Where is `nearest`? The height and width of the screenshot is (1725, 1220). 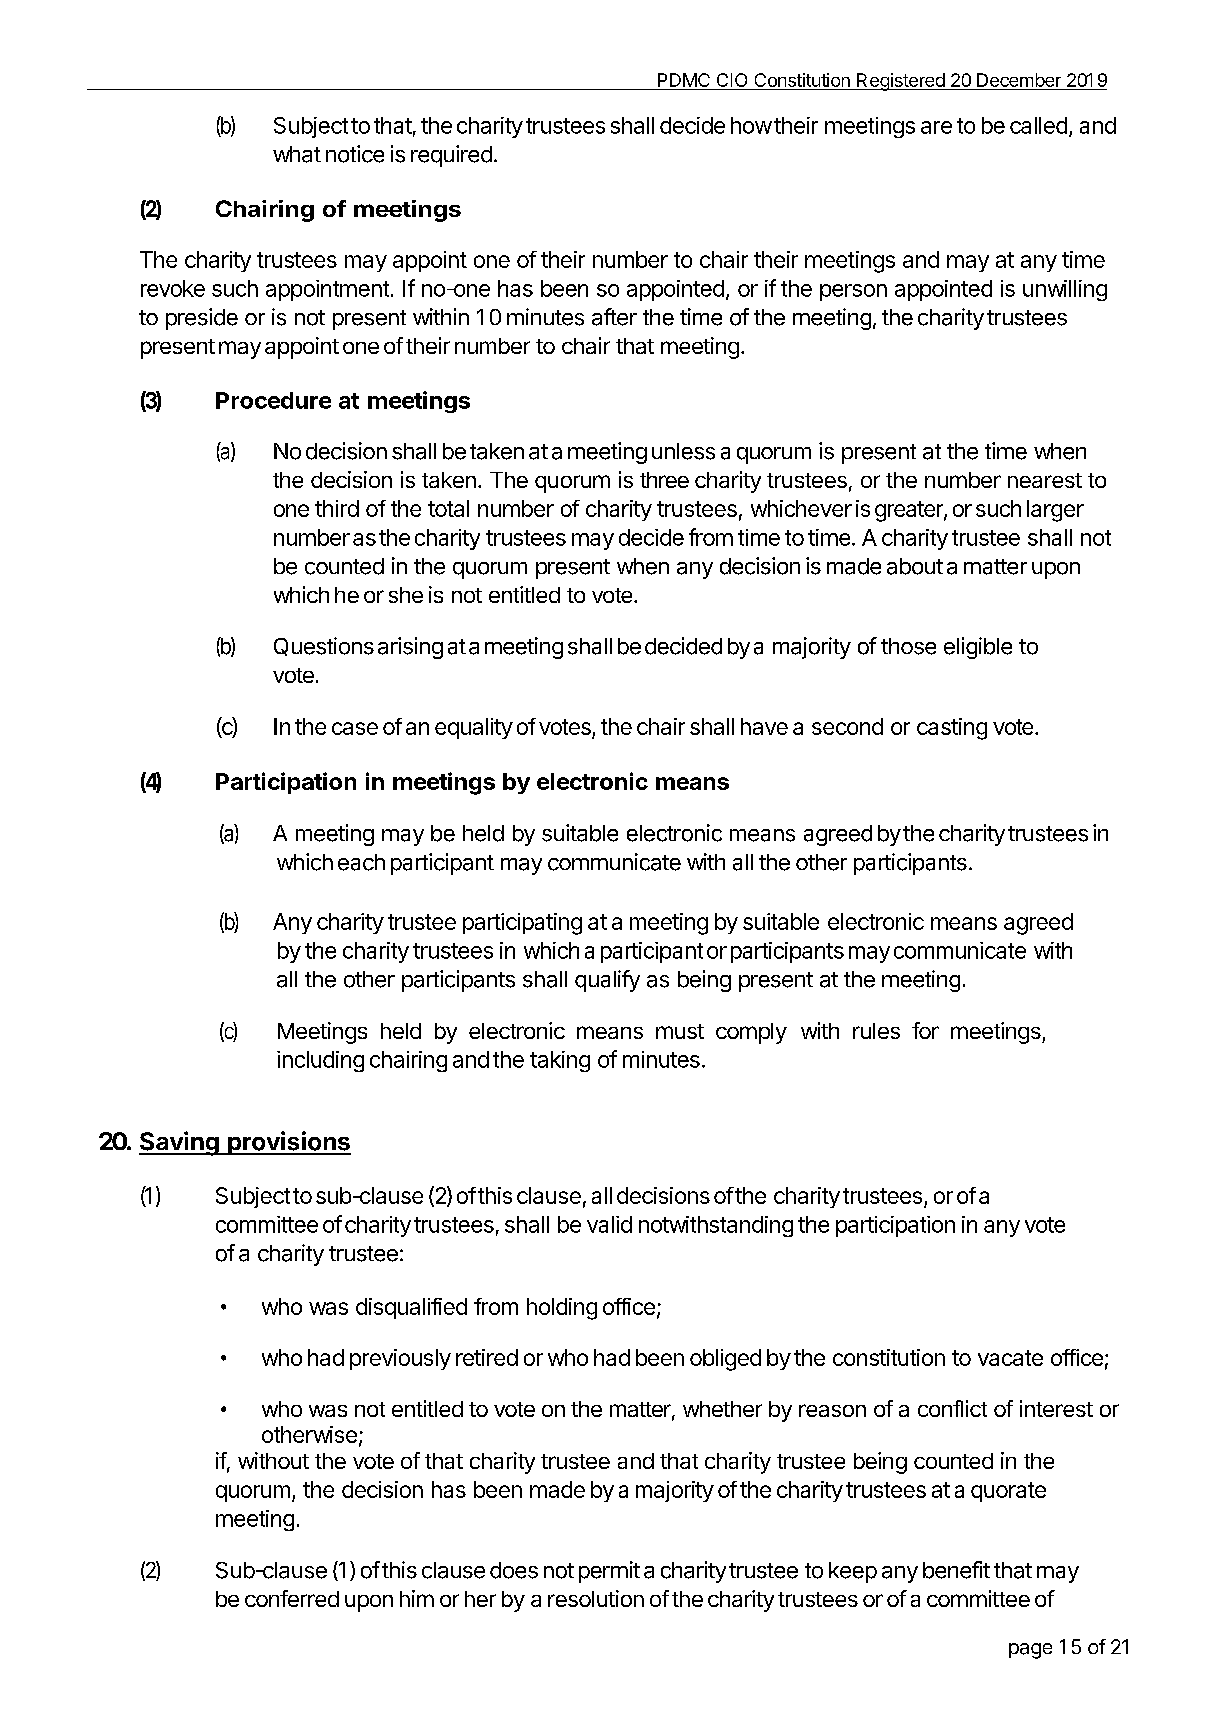
nearest is located at coordinates (1045, 480).
